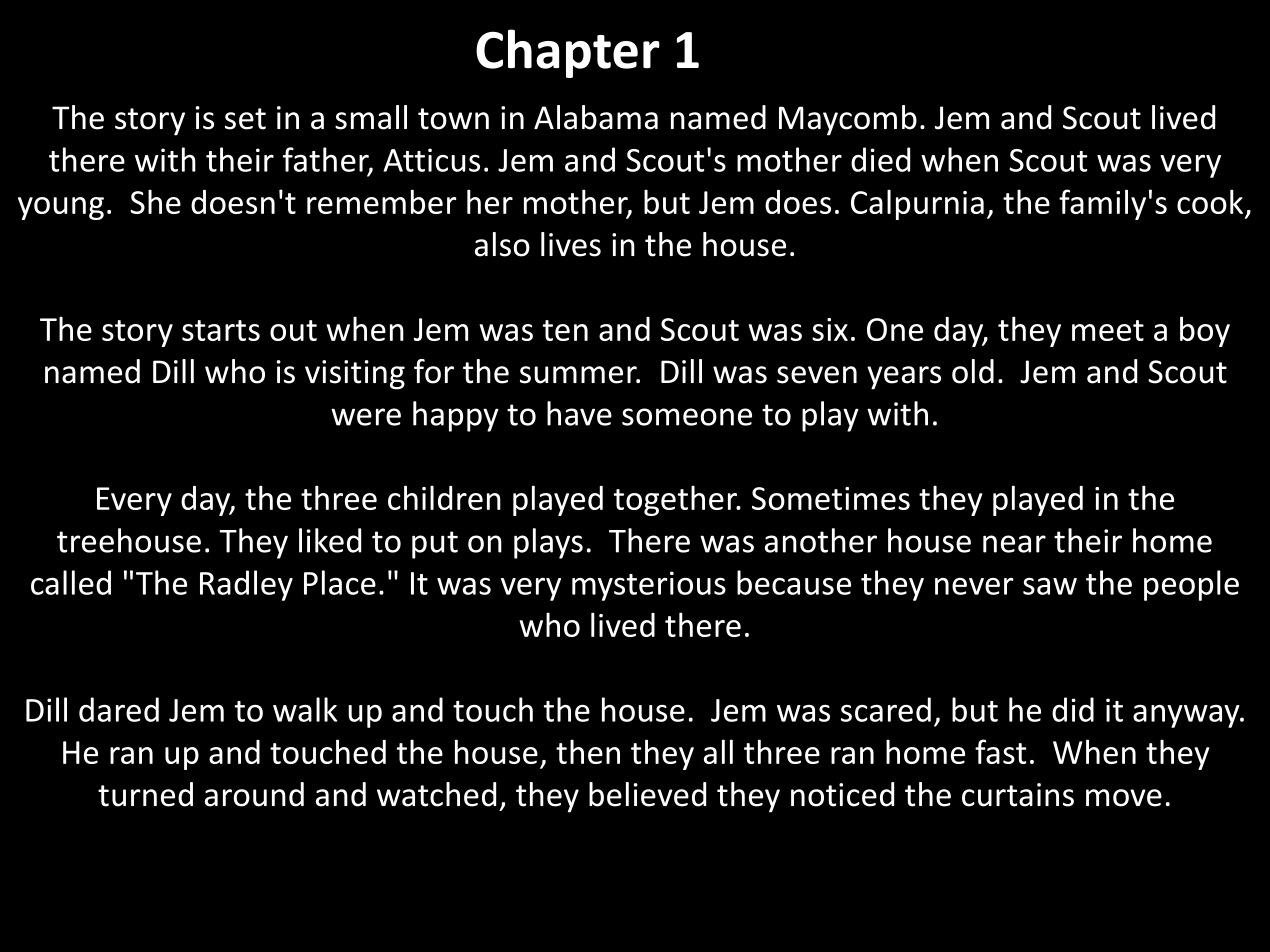  I want to click on turned, so click(145, 794).
